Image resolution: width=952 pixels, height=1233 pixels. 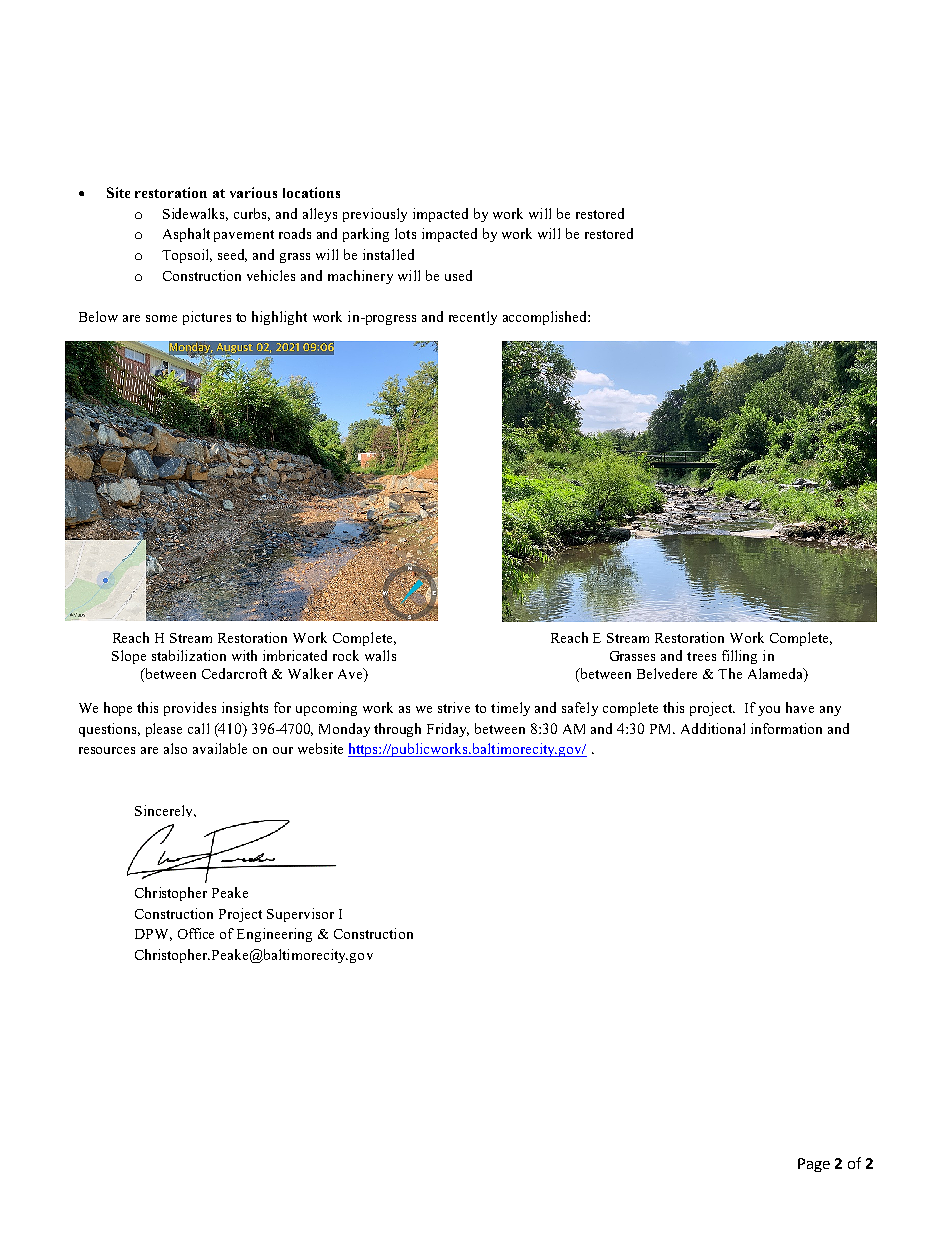 I want to click on Additional, so click(x=713, y=728).
